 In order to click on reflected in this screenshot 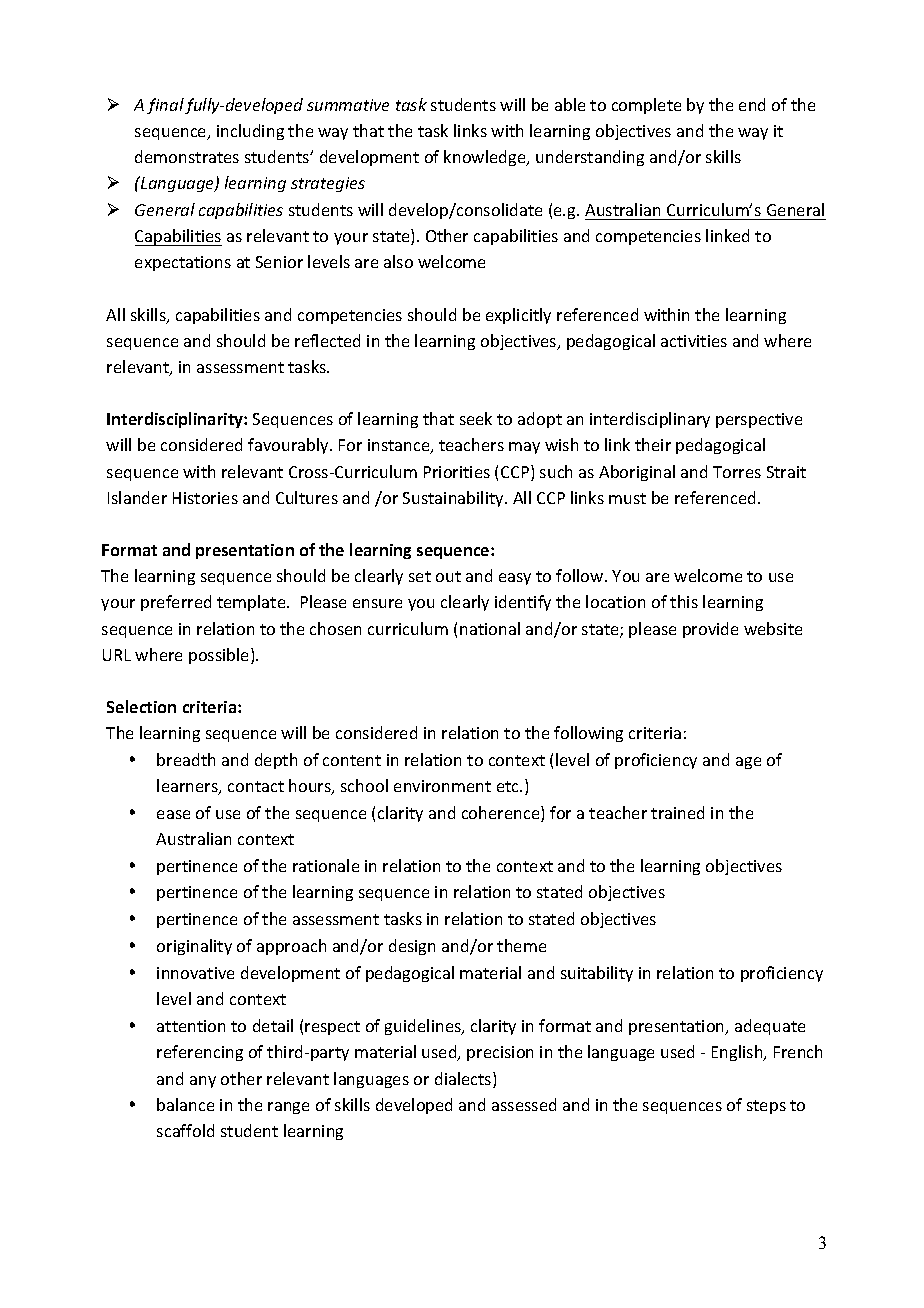, I will do `click(327, 340)`.
